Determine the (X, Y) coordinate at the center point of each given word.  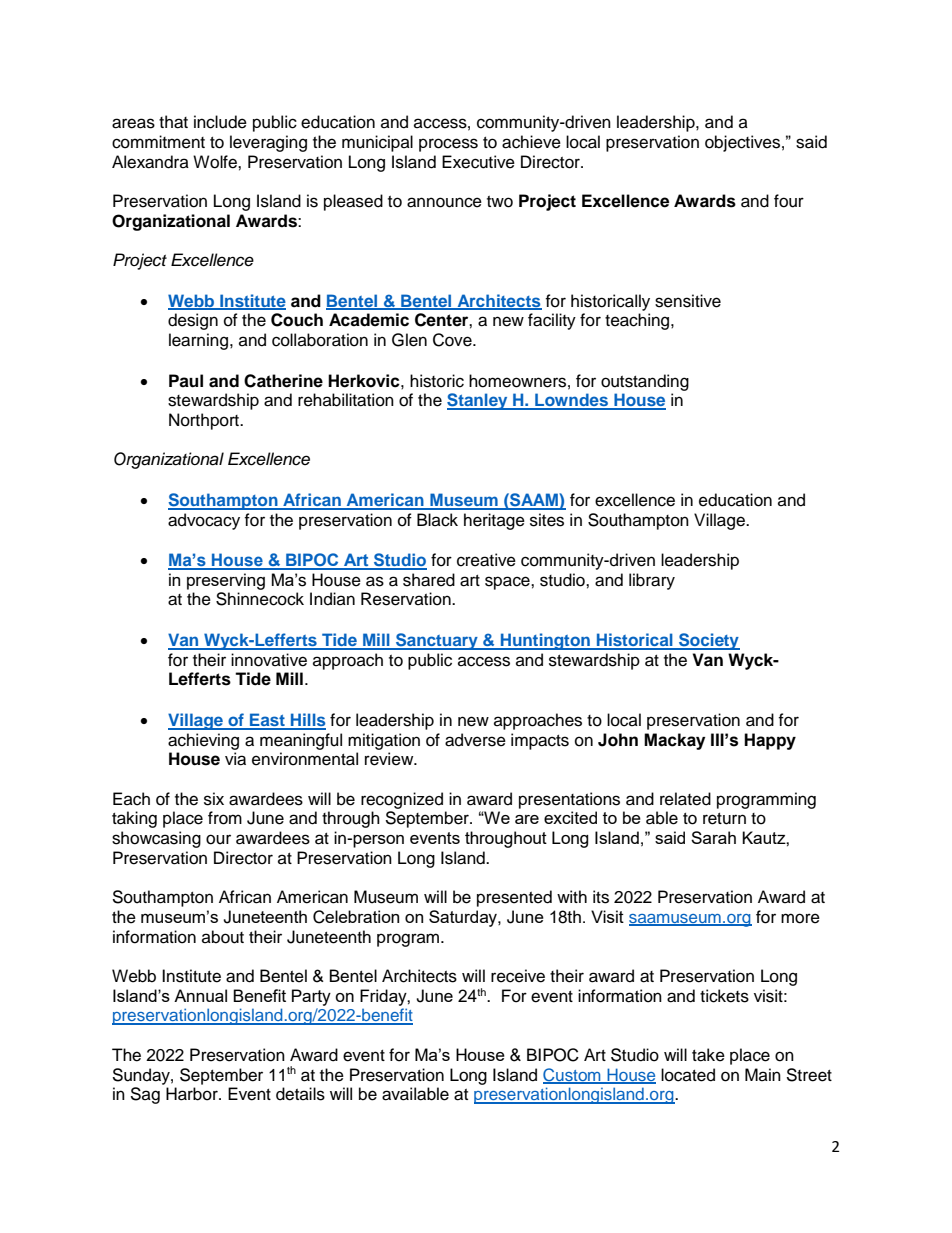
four (789, 201)
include (220, 122)
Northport (205, 421)
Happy (770, 741)
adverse (475, 740)
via (235, 759)
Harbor (193, 1094)
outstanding (645, 382)
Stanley (478, 401)
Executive (478, 162)
